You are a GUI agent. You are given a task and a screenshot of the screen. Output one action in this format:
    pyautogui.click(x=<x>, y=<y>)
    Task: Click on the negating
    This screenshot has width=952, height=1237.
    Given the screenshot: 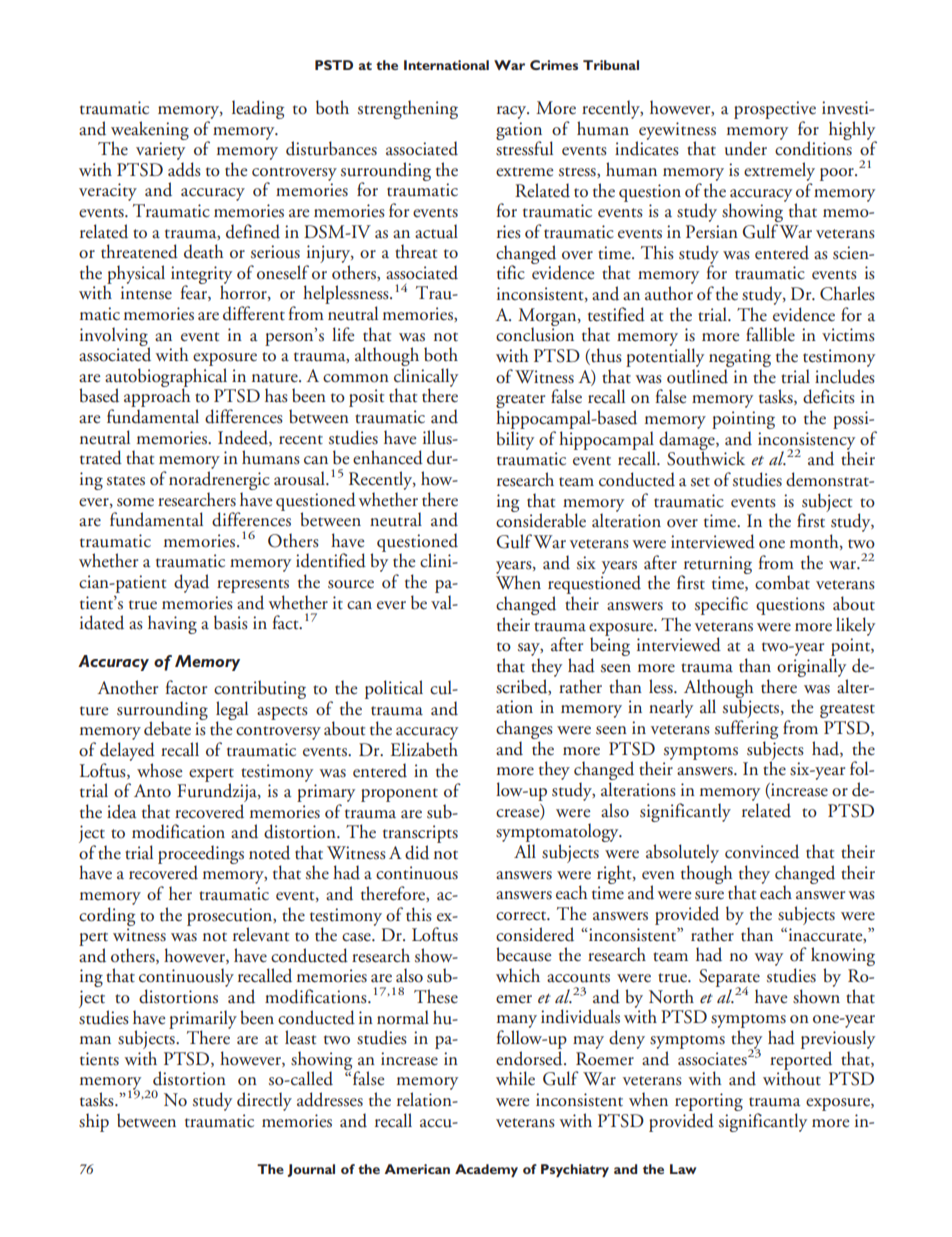 What is the action you would take?
    pyautogui.click(x=740, y=359)
